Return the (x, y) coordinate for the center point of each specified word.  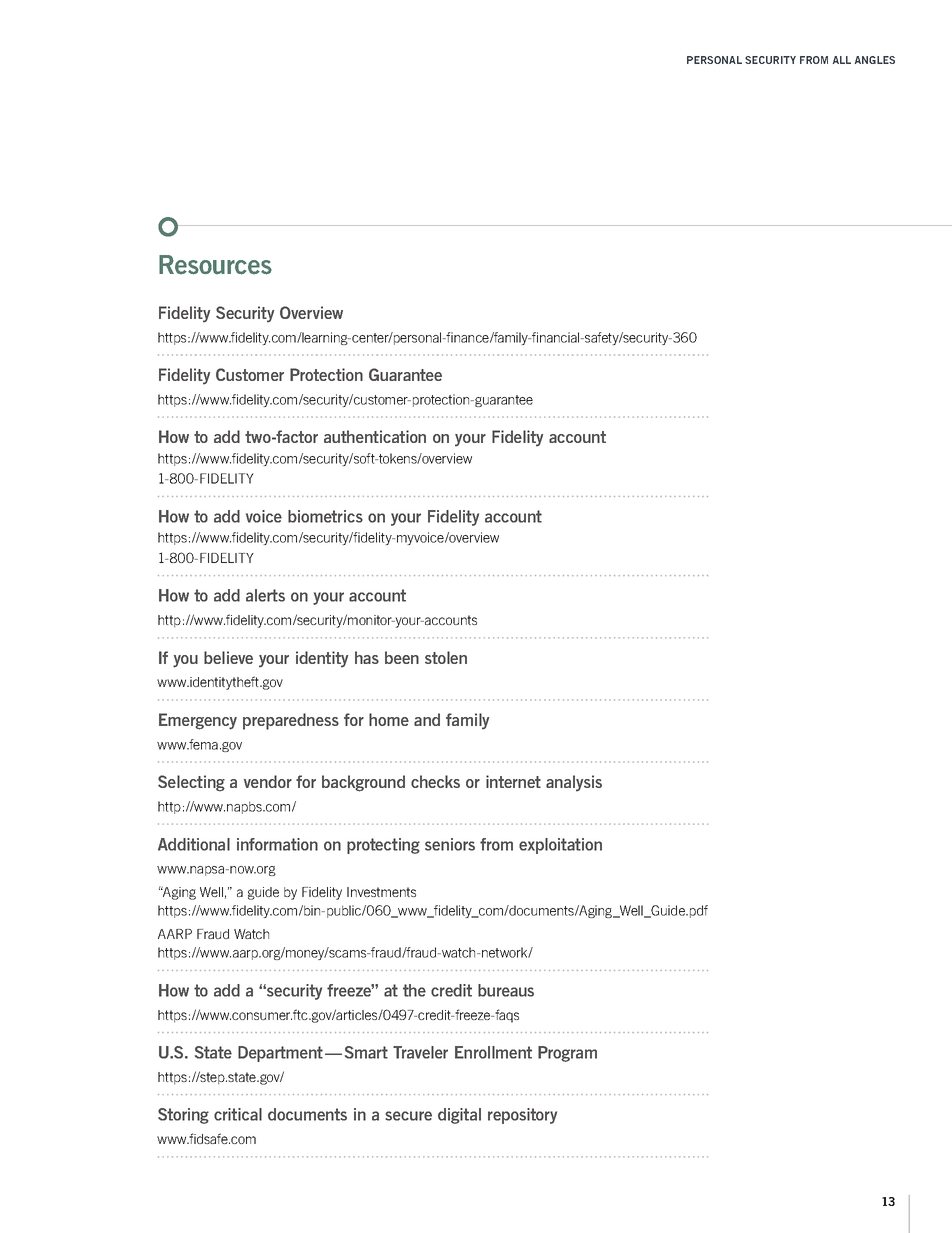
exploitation (560, 846)
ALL (842, 60)
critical (238, 1114)
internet (513, 781)
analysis (574, 783)
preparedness (291, 721)
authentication (375, 436)
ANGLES (875, 60)
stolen (446, 657)
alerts (265, 595)
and (427, 719)
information (277, 844)
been (402, 657)
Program (567, 1054)
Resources (215, 265)
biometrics (325, 516)
